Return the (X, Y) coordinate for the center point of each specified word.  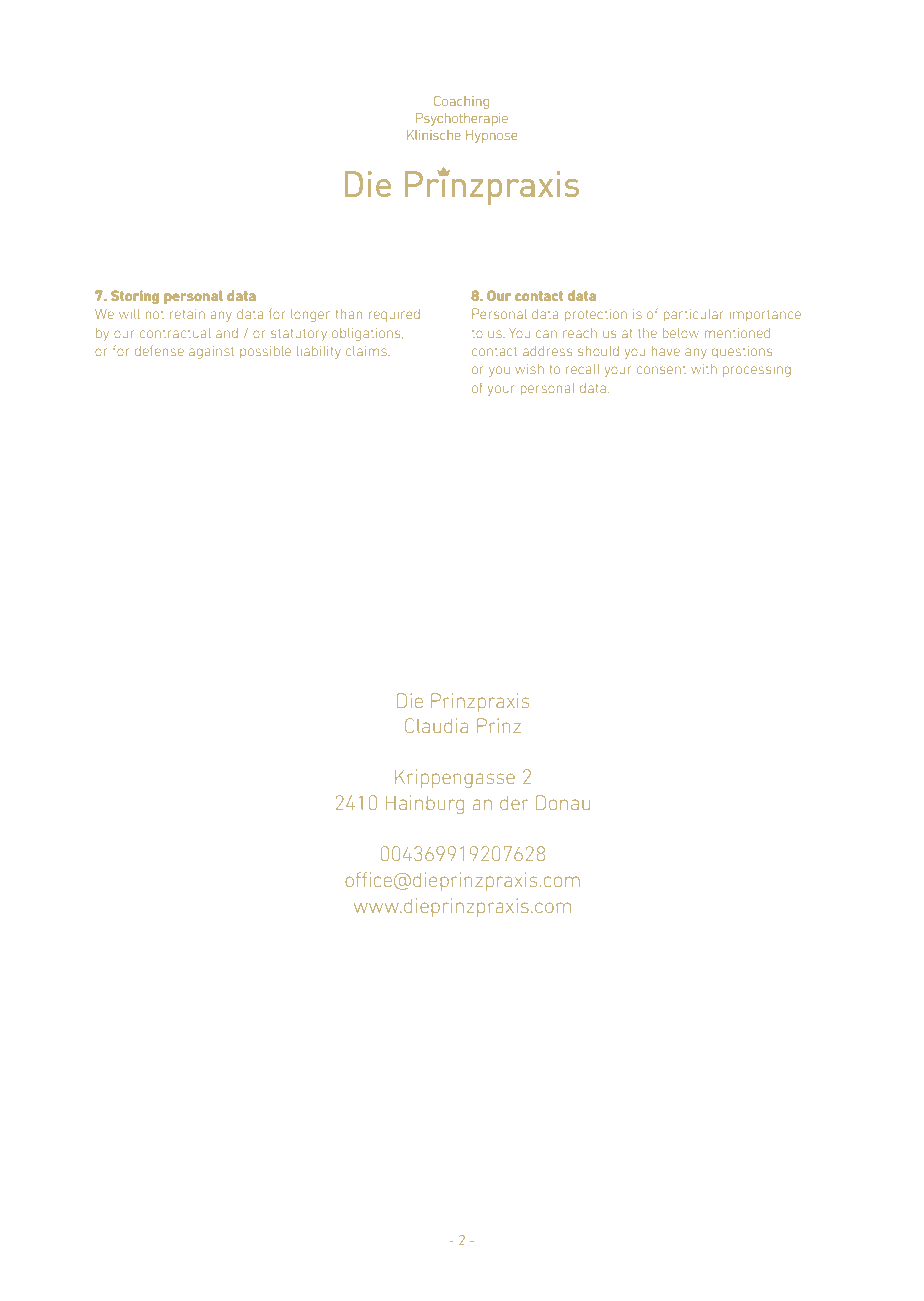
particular (693, 314)
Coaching (461, 102)
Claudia (436, 725)
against (211, 352)
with (704, 369)
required (394, 315)
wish (529, 369)
